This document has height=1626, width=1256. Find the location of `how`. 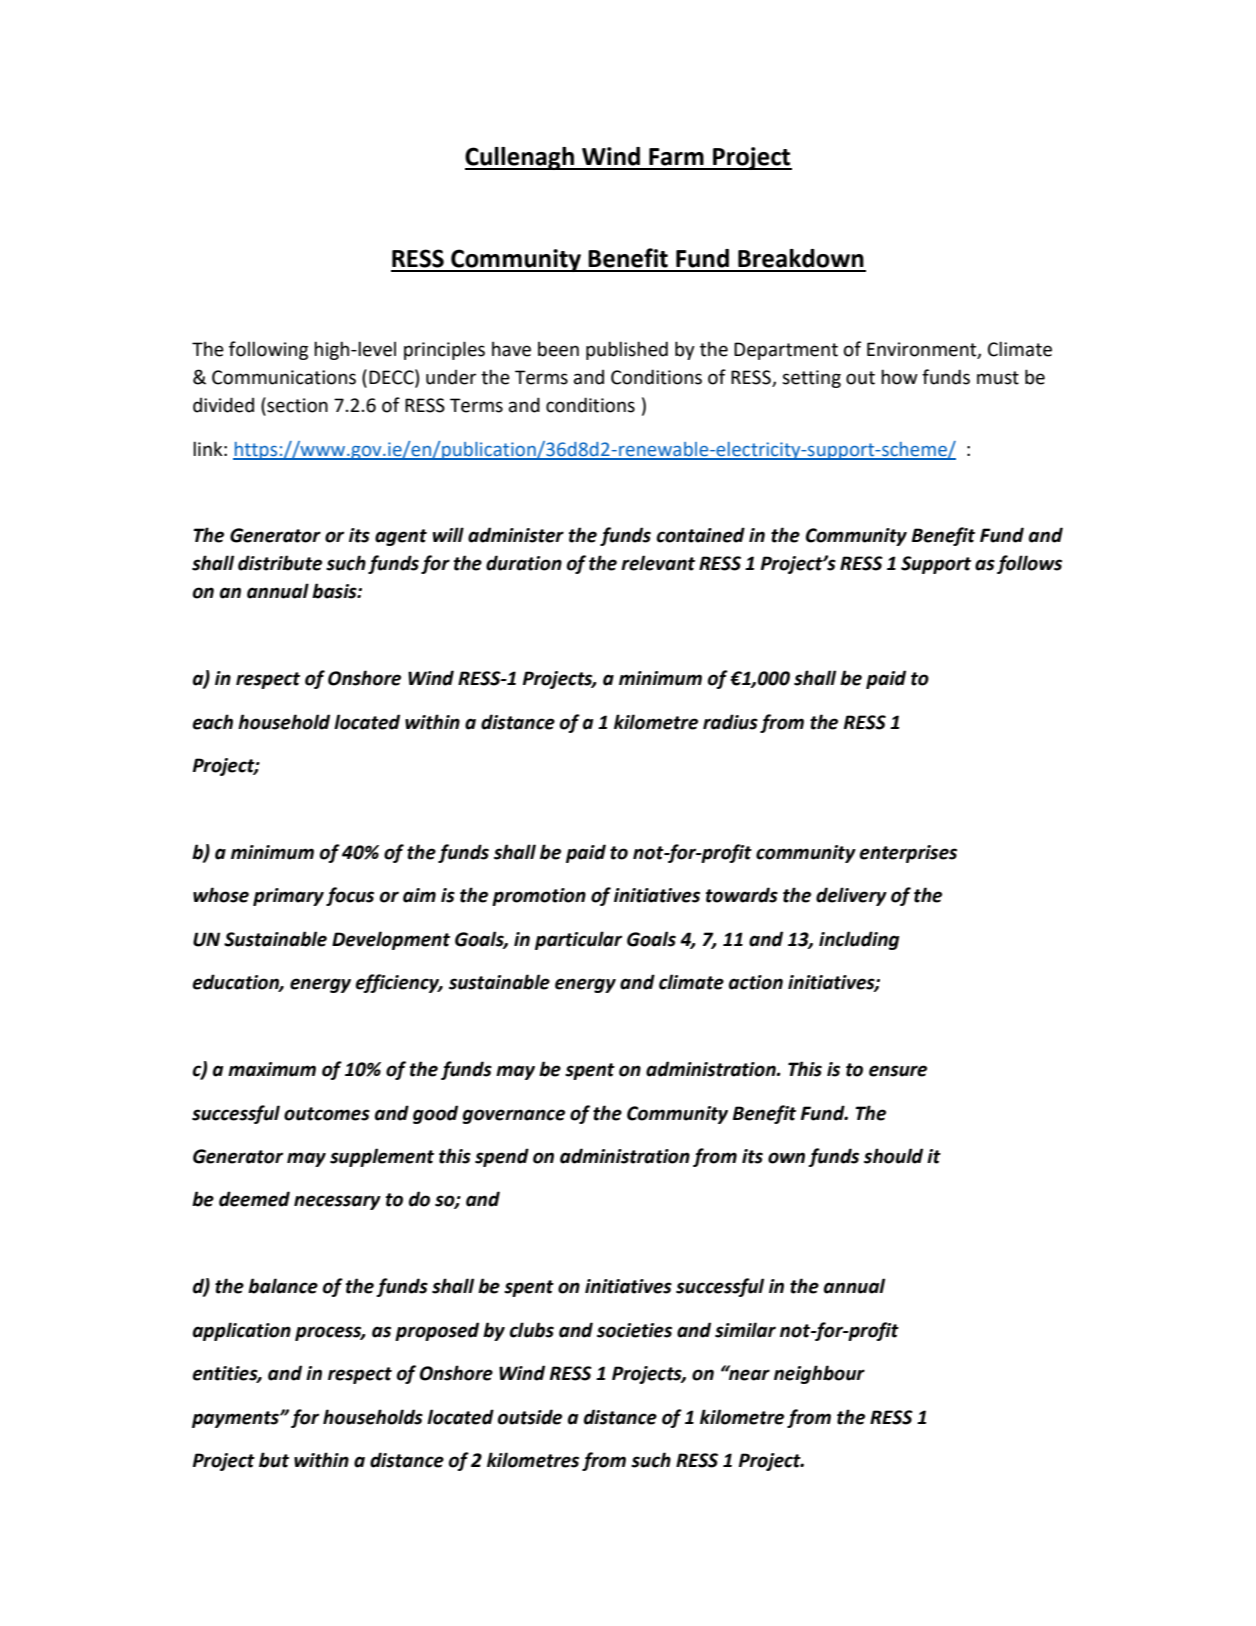

how is located at coordinates (899, 377).
